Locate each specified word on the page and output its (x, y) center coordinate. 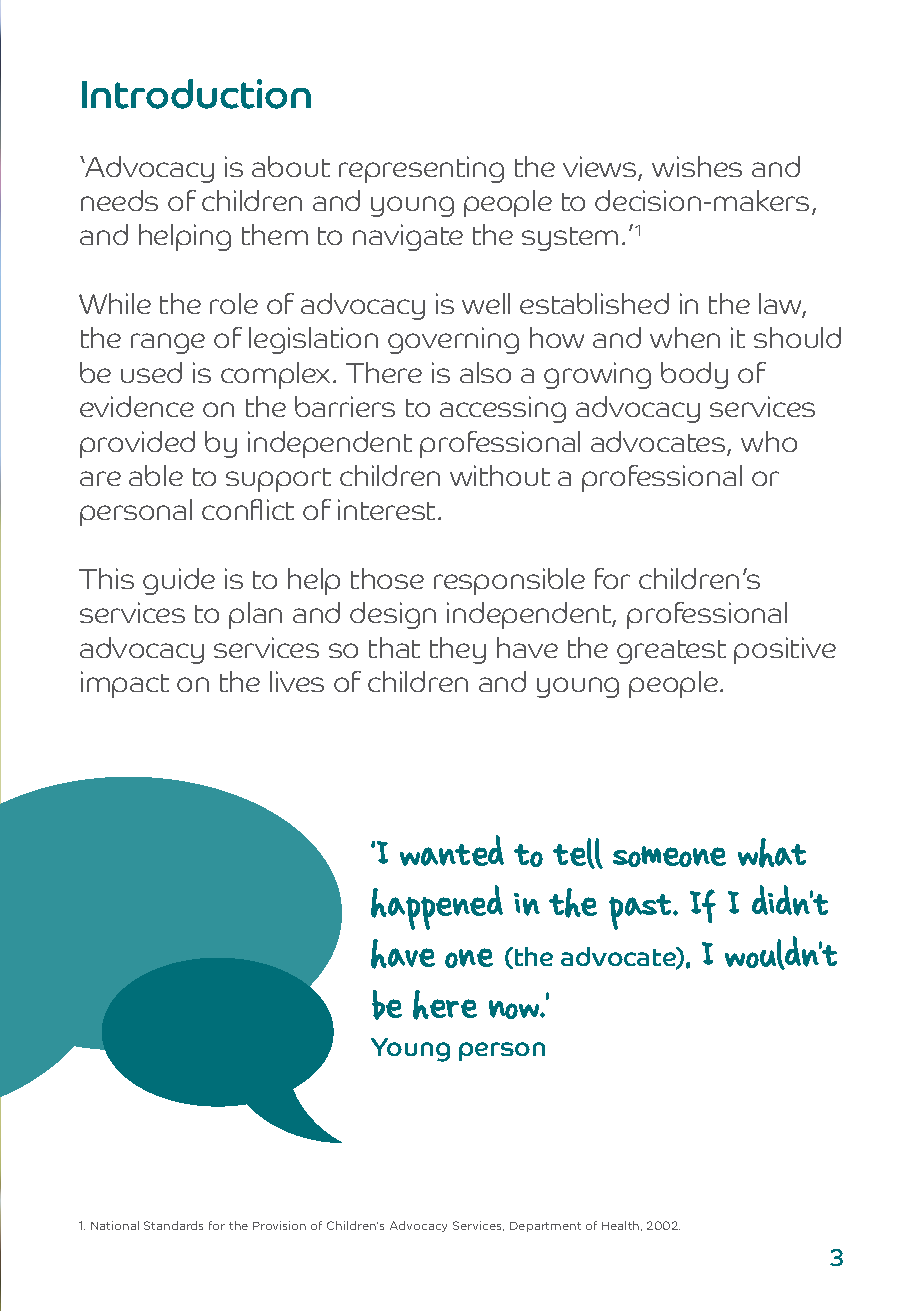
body (694, 375)
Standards (173, 1225)
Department (545, 1227)
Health (622, 1226)
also (485, 372)
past (642, 912)
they (458, 650)
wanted (452, 850)
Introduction (196, 94)
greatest (671, 652)
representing (421, 169)
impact (125, 684)
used (151, 372)
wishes (697, 166)
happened (437, 907)
